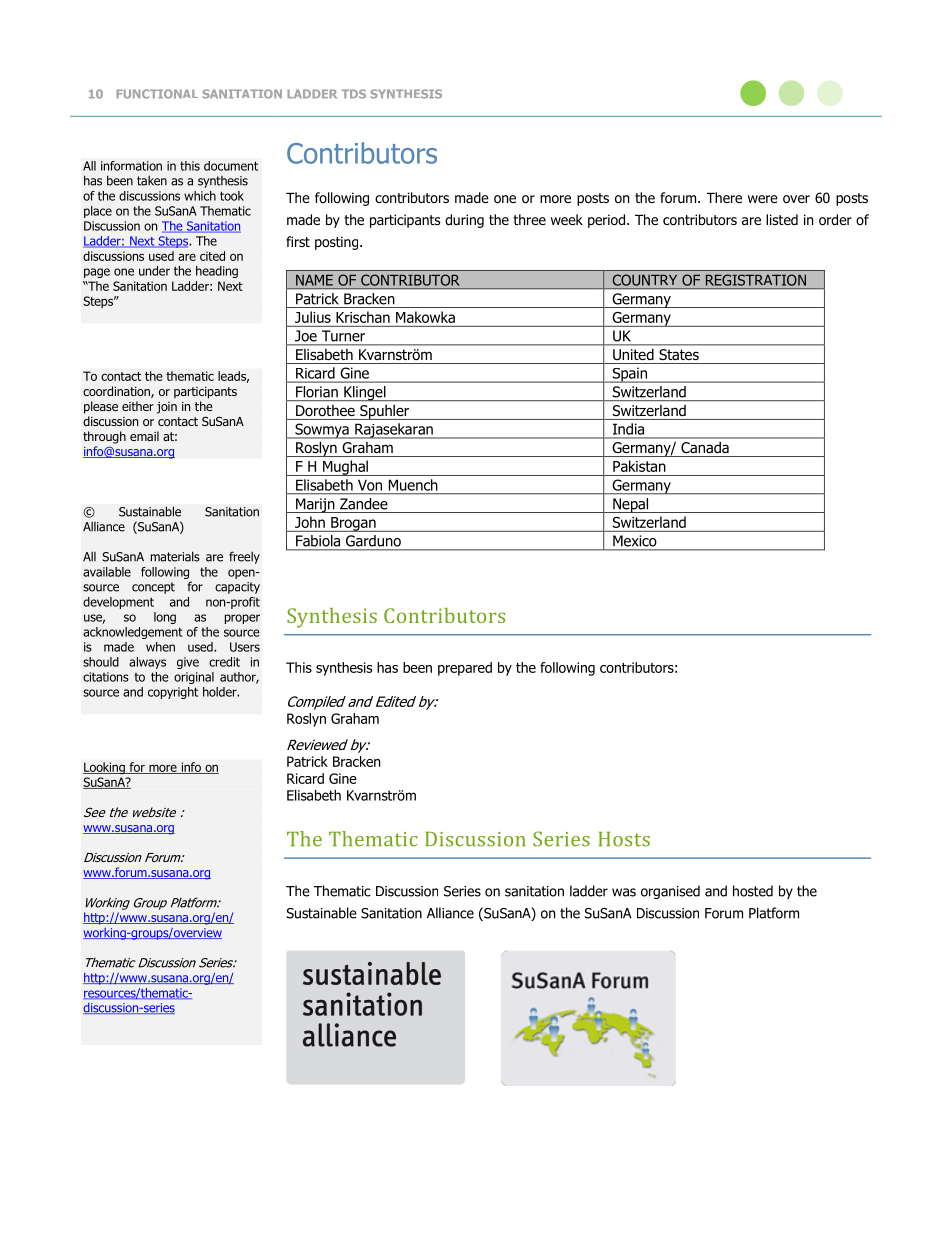 The height and width of the page is (1233, 952). What do you see at coordinates (217, 272) in the page?
I see `heading` at bounding box center [217, 272].
